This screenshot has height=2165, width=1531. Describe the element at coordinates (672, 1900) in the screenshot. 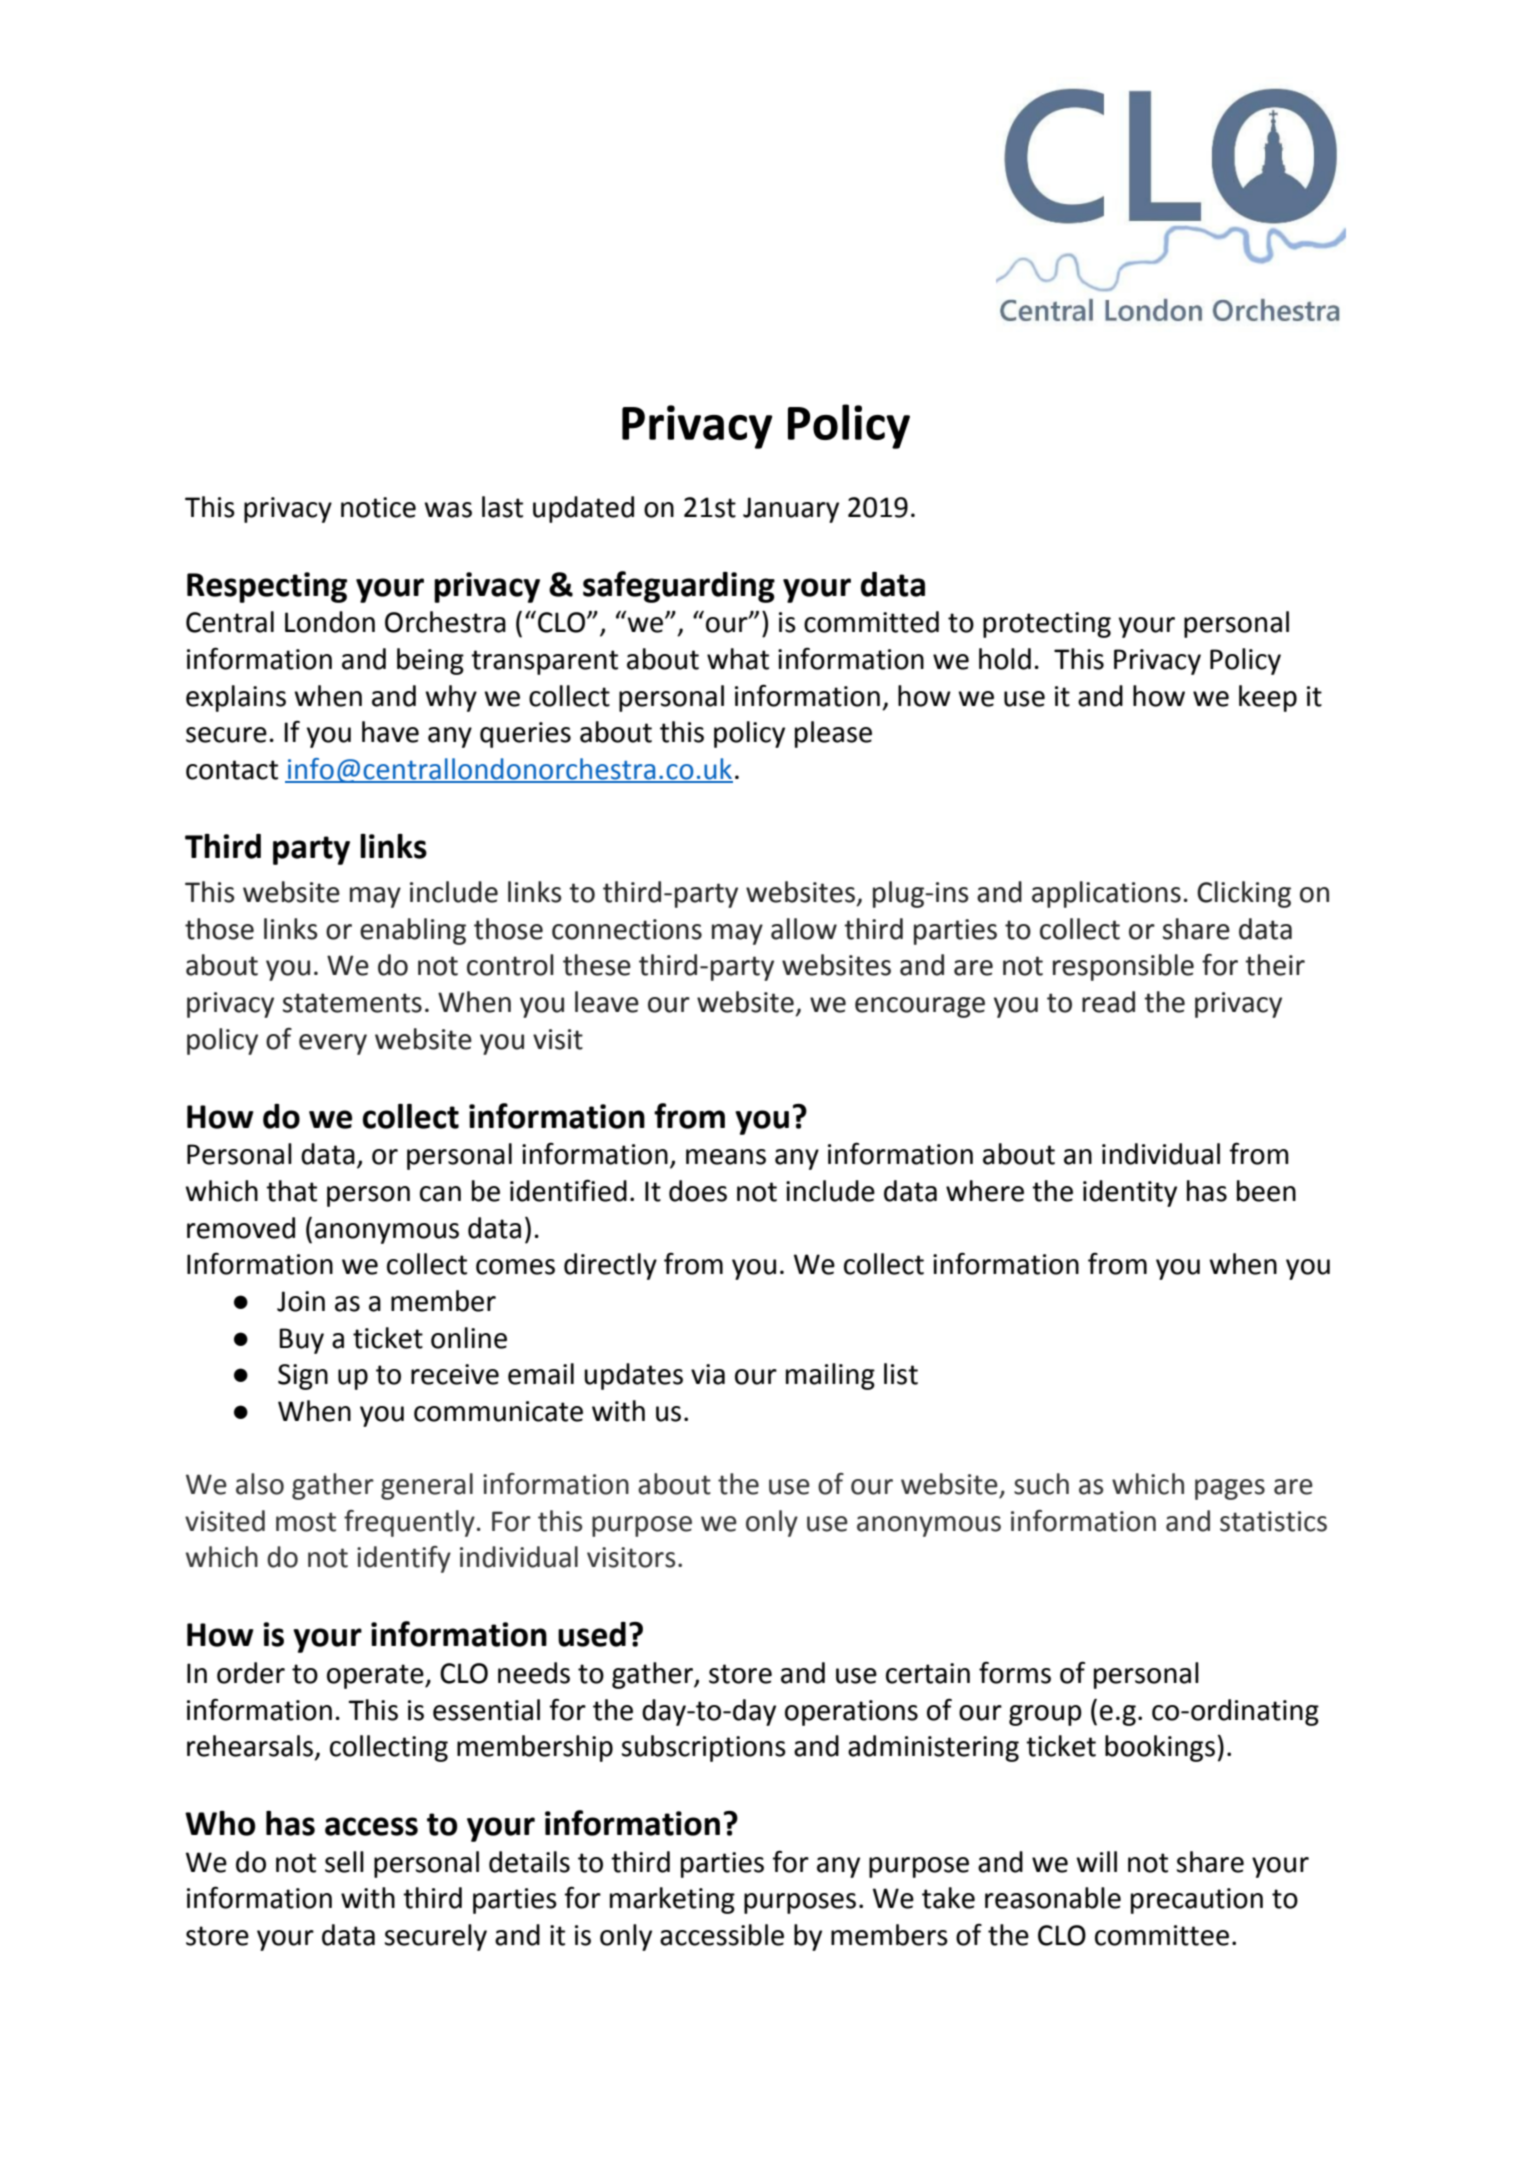

I see `marketing` at that location.
